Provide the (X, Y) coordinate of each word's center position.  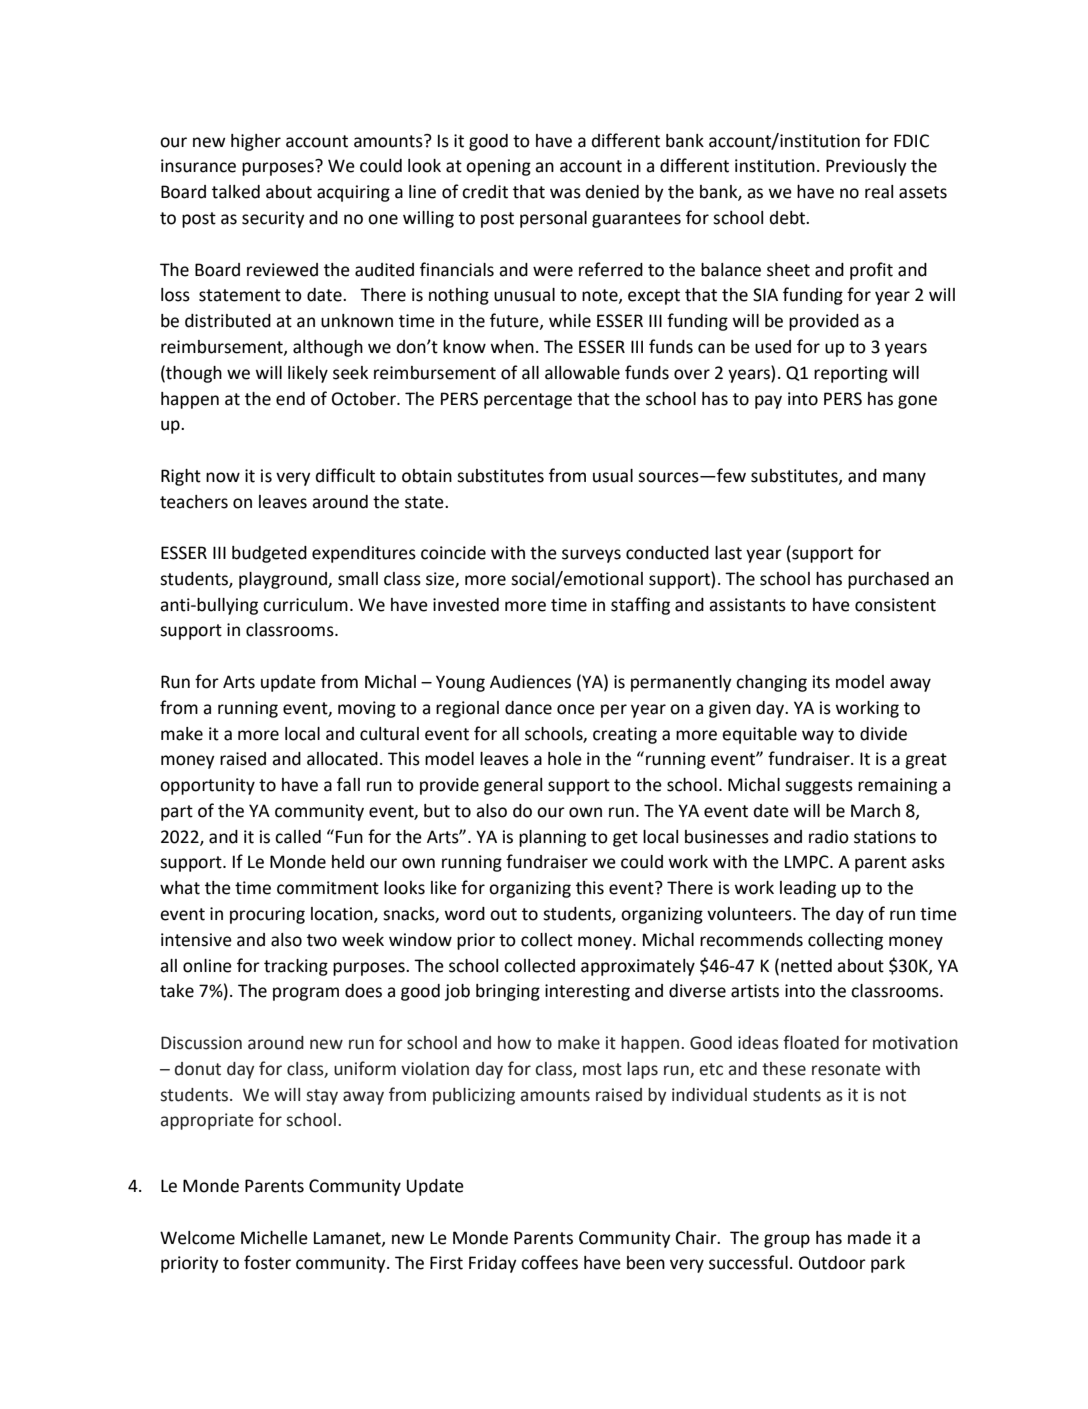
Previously (866, 167)
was (565, 193)
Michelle (274, 1238)
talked (236, 192)
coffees (549, 1262)
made (869, 1238)
